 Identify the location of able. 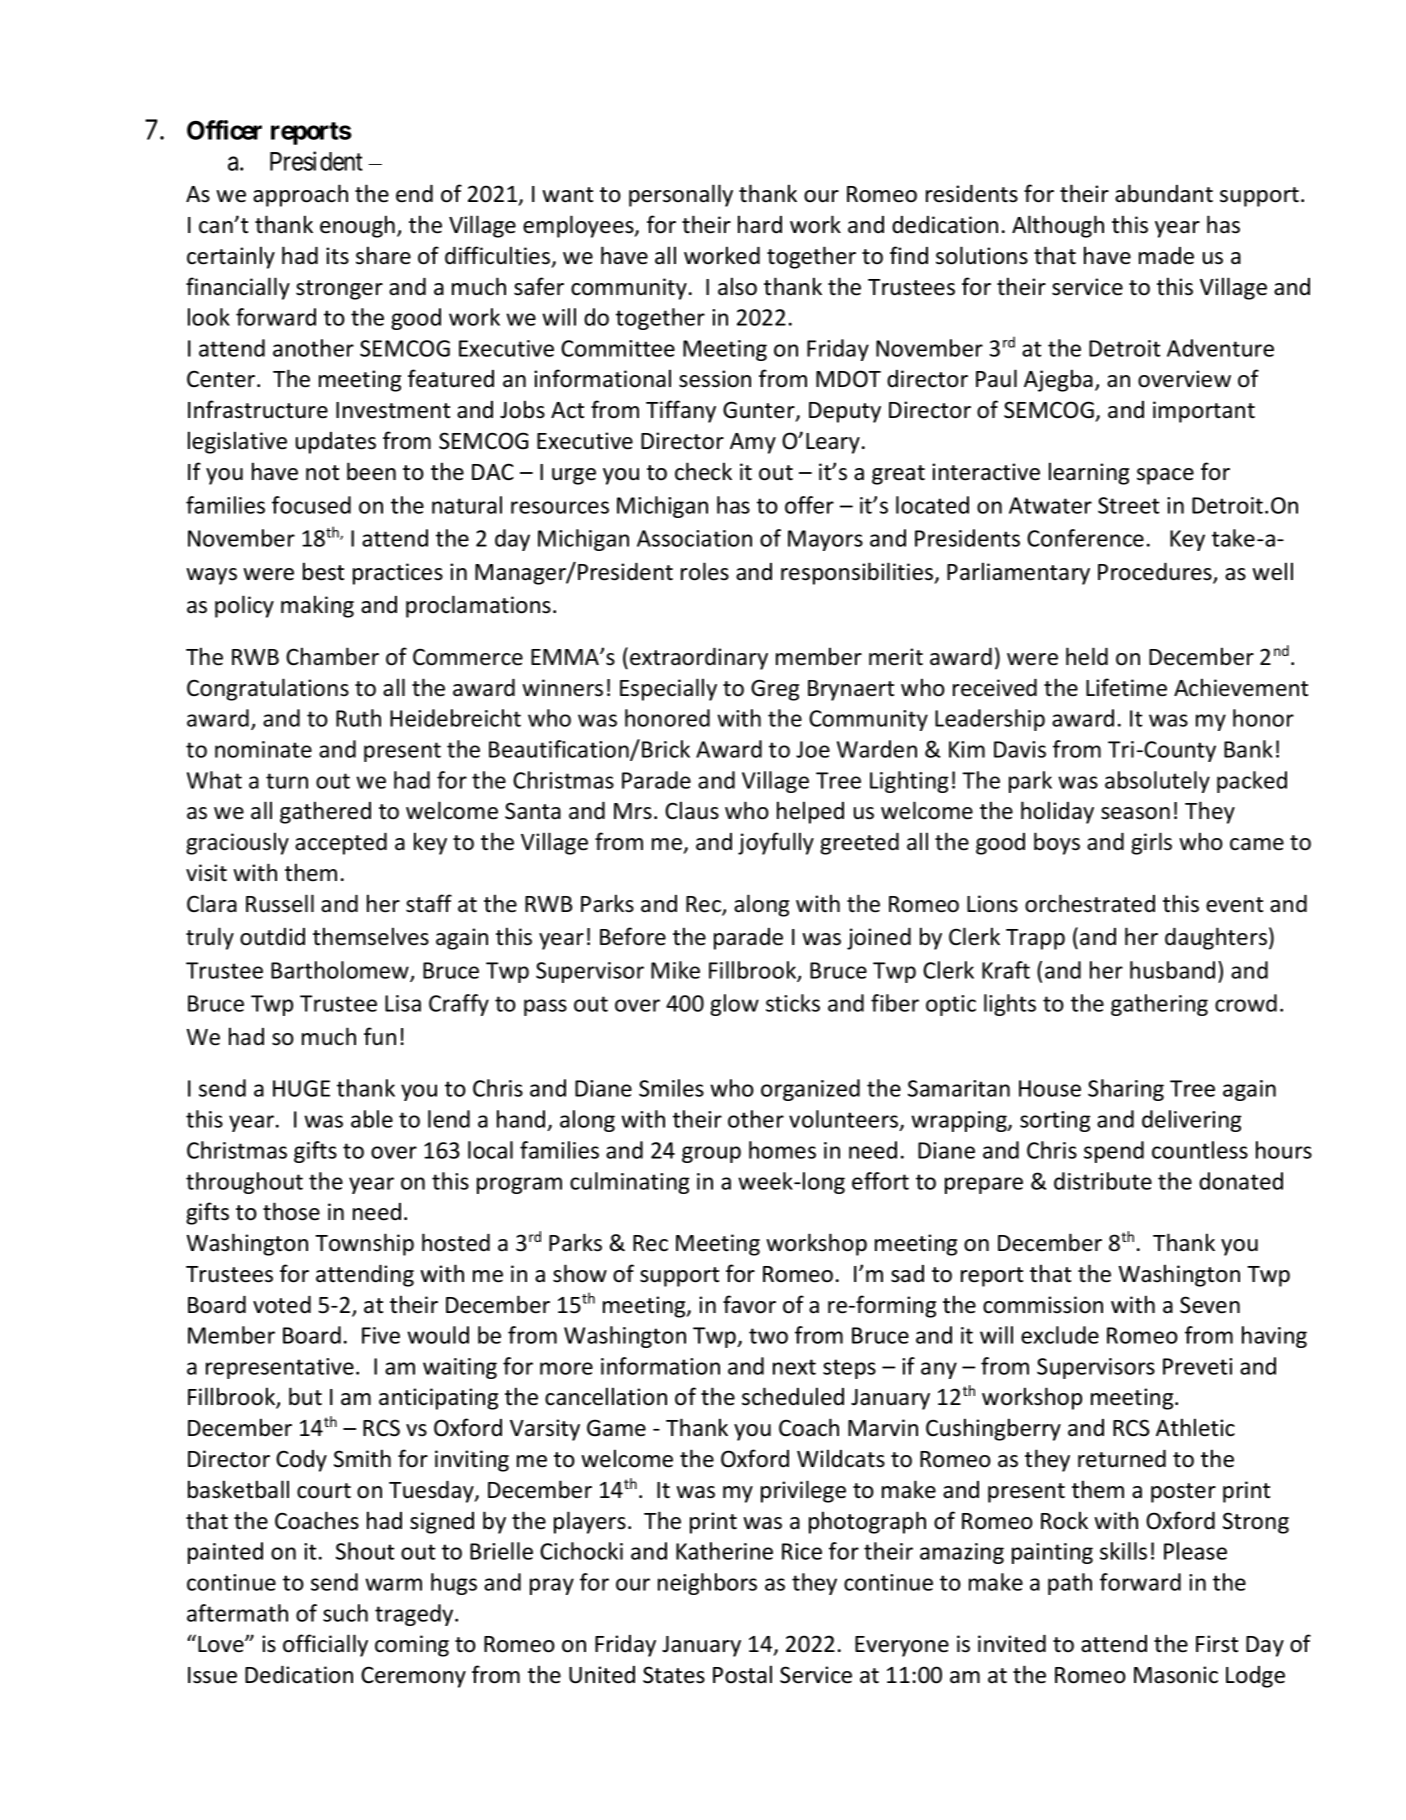
(372, 1119).
